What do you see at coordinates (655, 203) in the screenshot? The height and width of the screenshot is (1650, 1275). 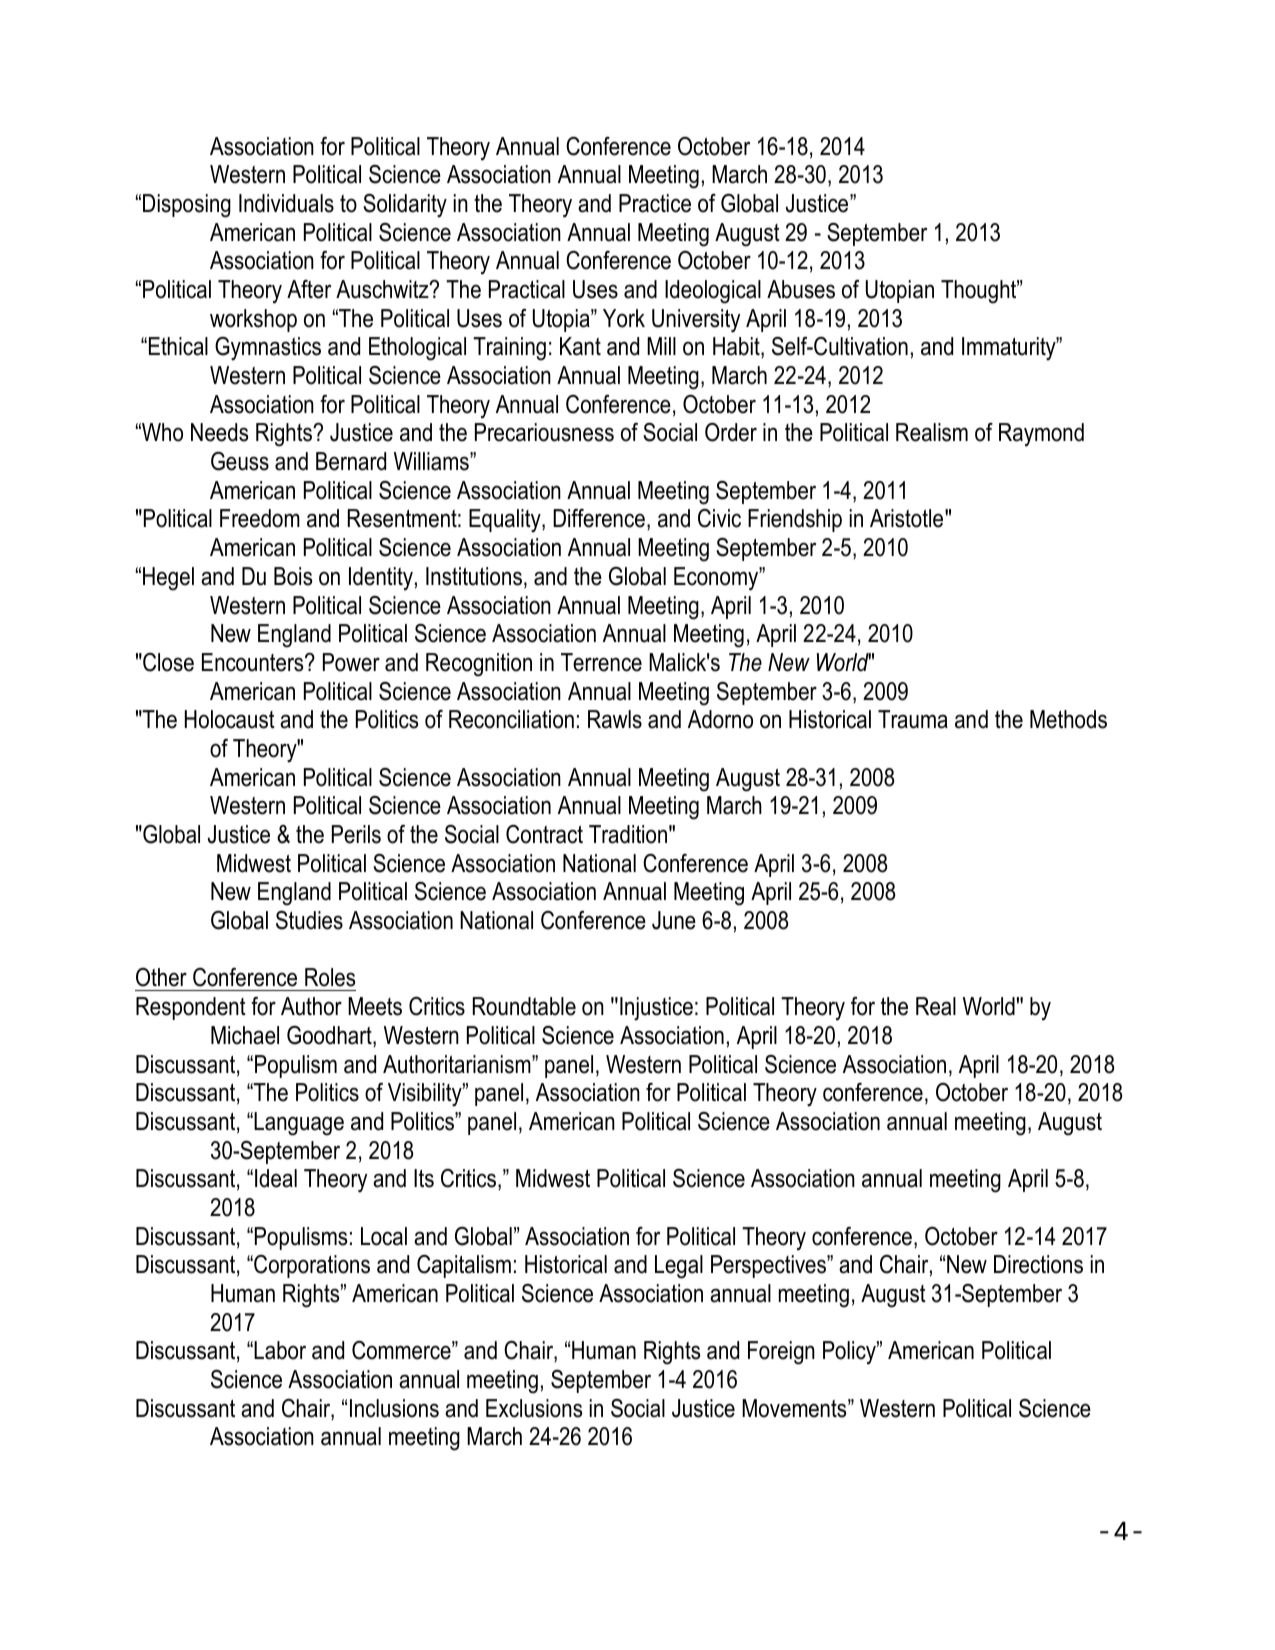 I see `Practice` at bounding box center [655, 203].
